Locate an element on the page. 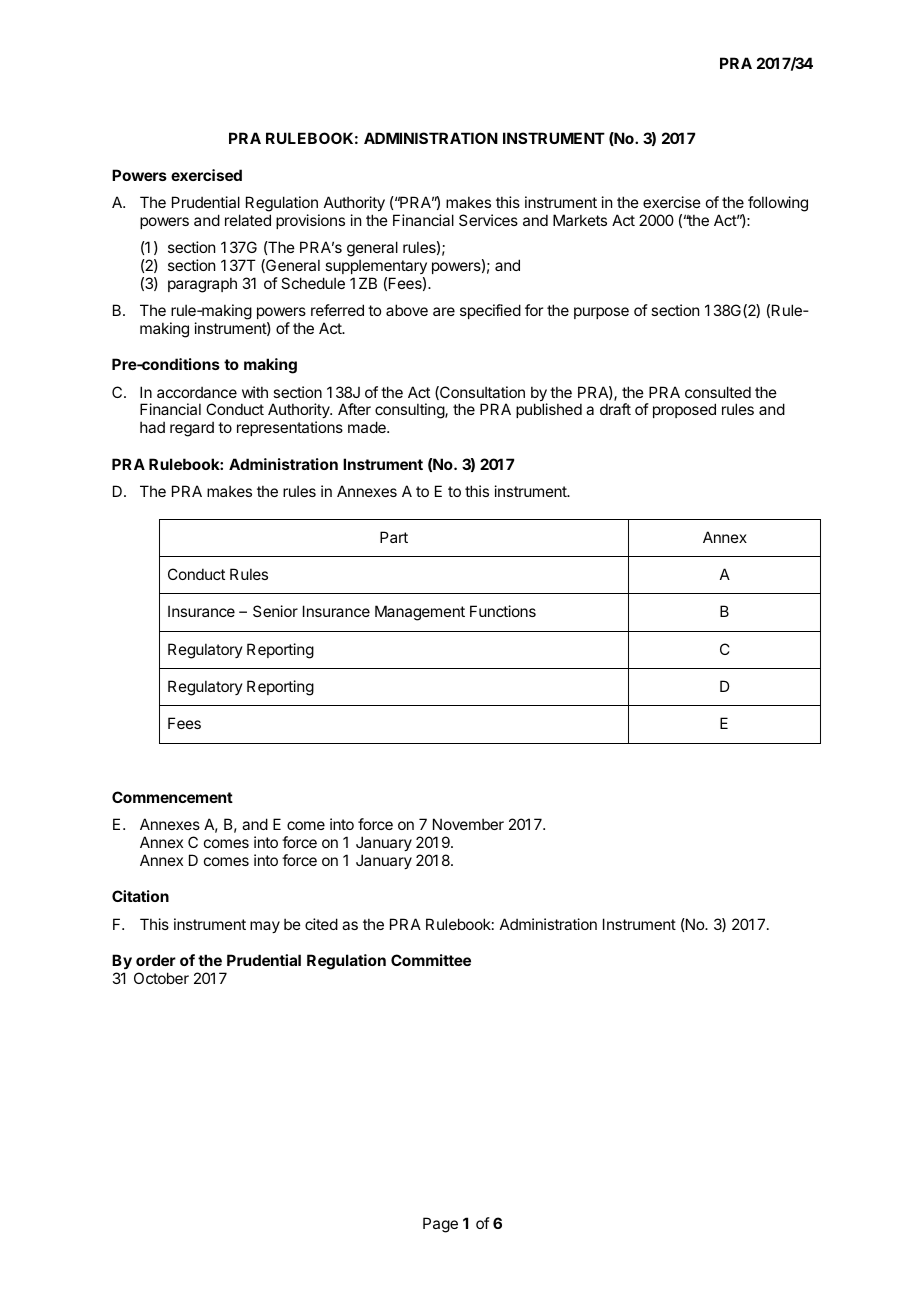  Management is located at coordinates (420, 613).
